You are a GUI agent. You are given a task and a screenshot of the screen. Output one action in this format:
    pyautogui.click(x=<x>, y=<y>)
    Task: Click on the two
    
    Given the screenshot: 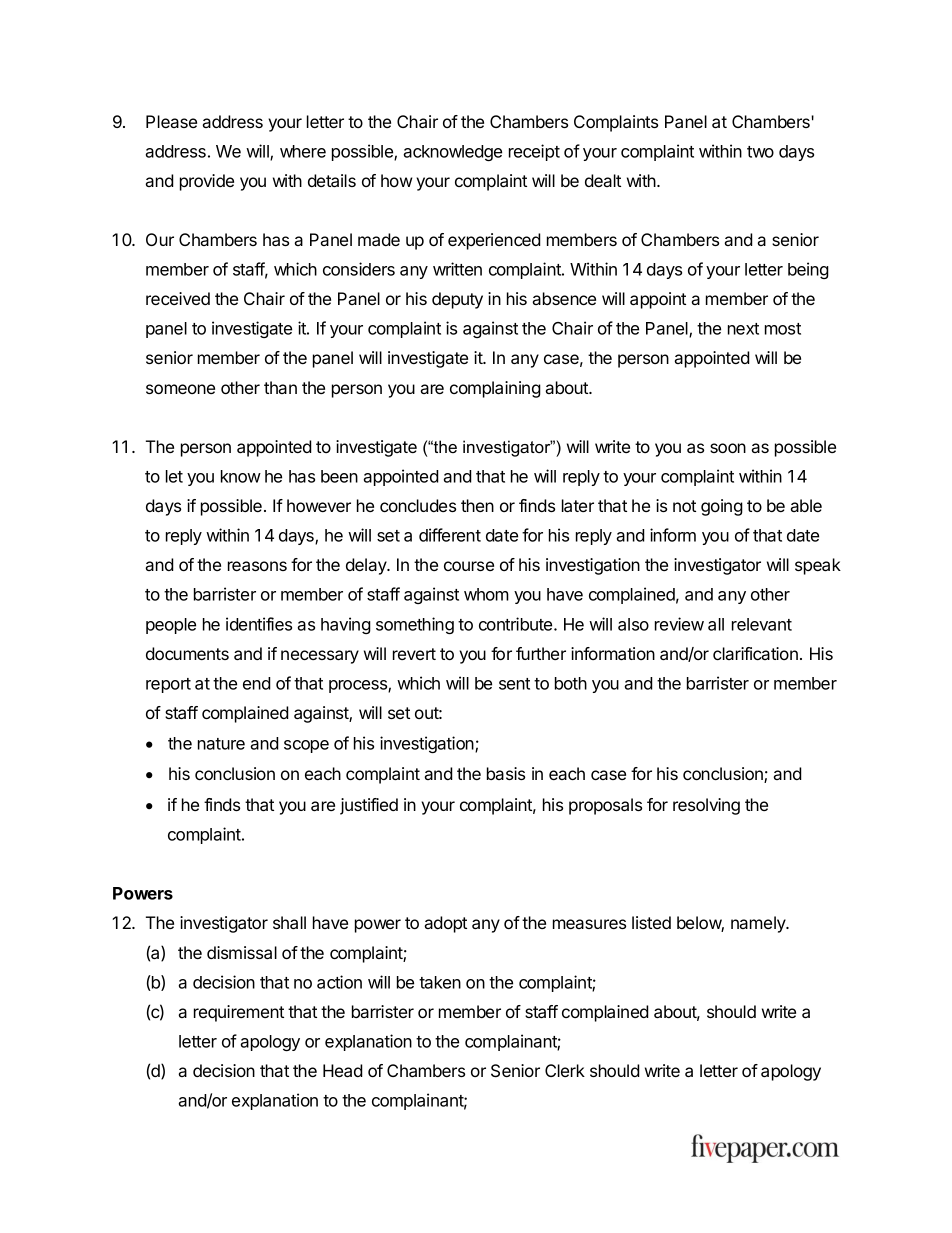 What is the action you would take?
    pyautogui.click(x=760, y=152)
